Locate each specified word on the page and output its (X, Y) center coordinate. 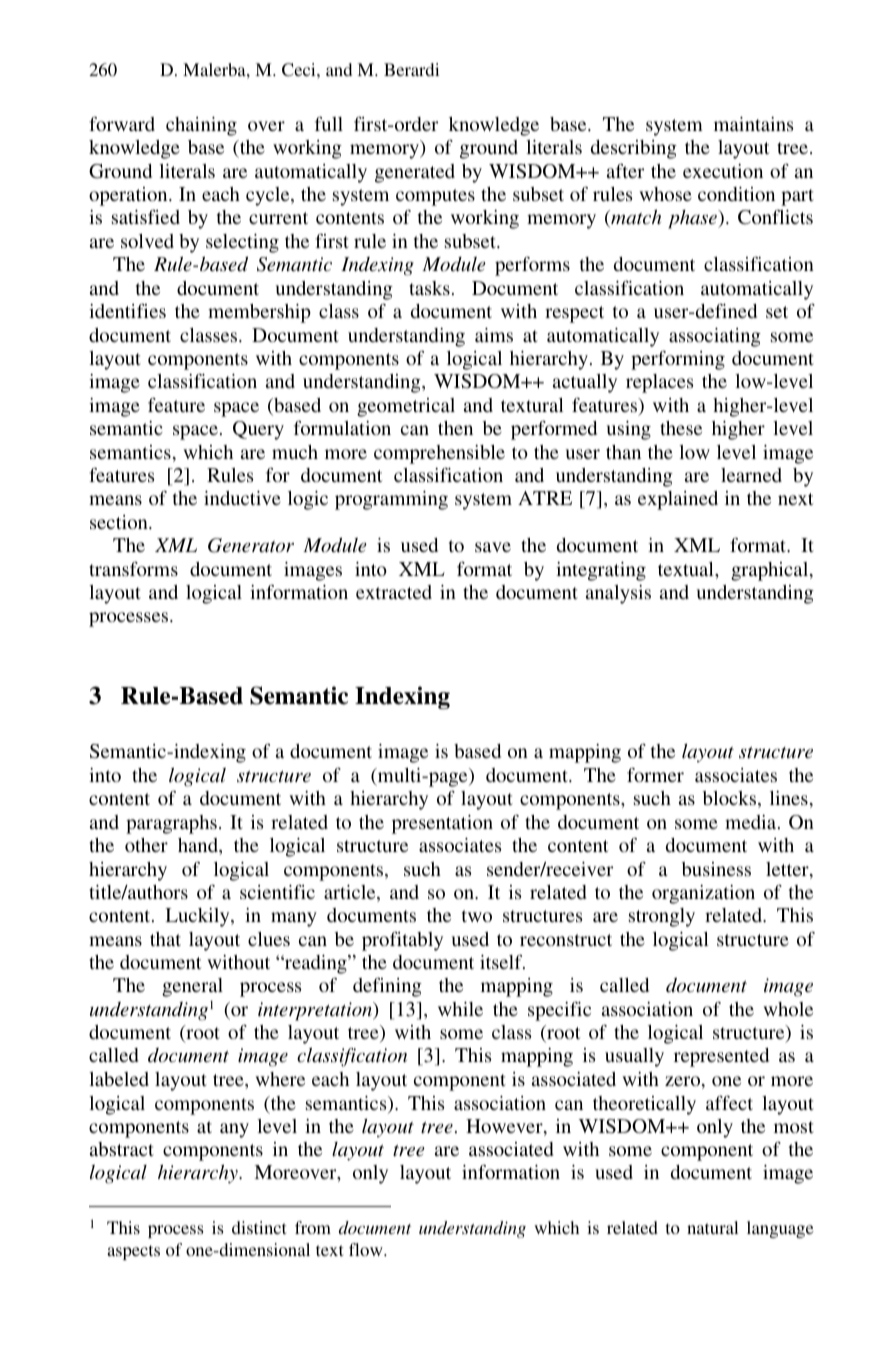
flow (367, 1249)
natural (712, 1227)
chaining (201, 126)
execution (723, 171)
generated (415, 173)
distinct (259, 1227)
